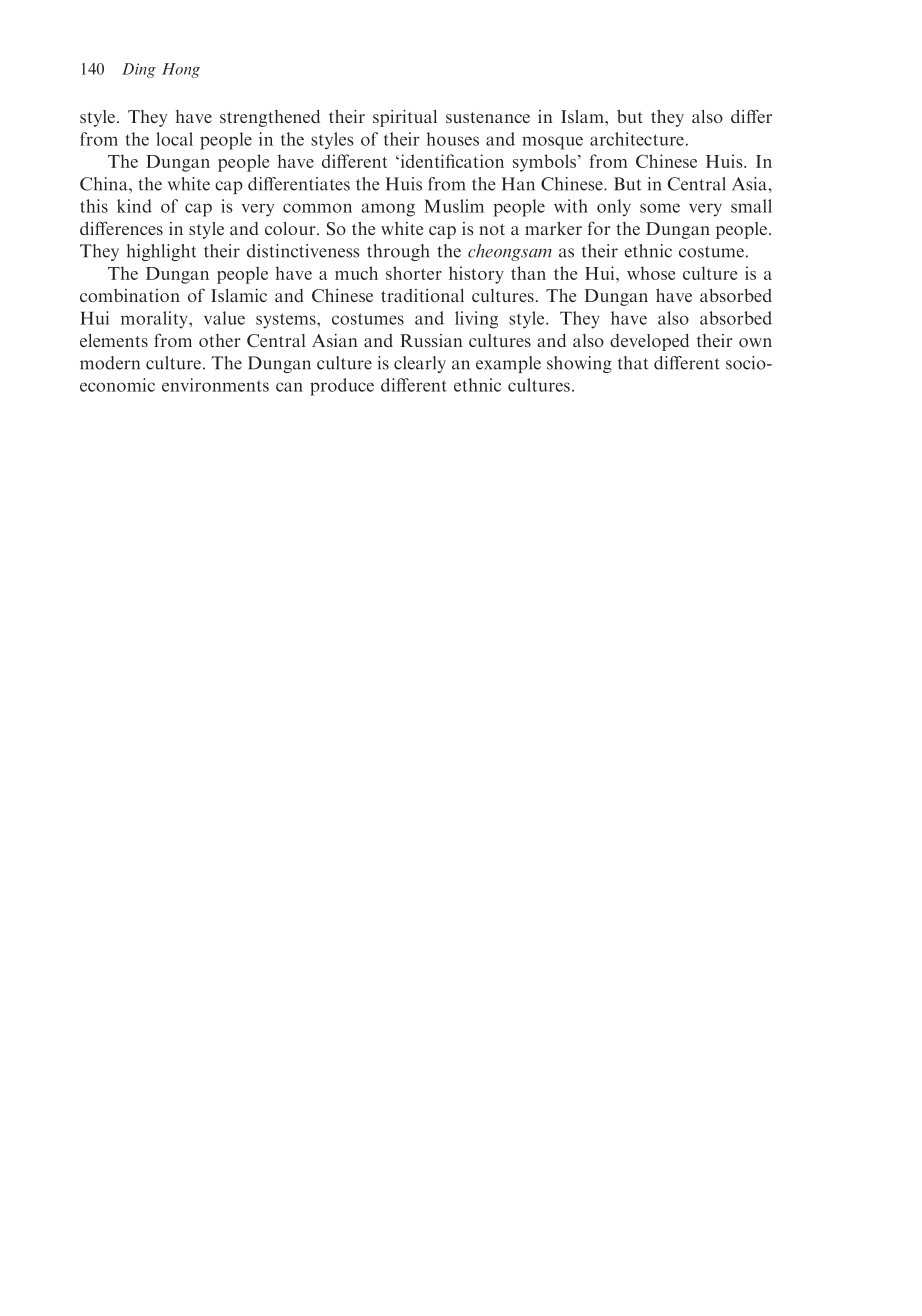  What do you see at coordinates (454, 206) in the image?
I see `Muslim` at bounding box center [454, 206].
